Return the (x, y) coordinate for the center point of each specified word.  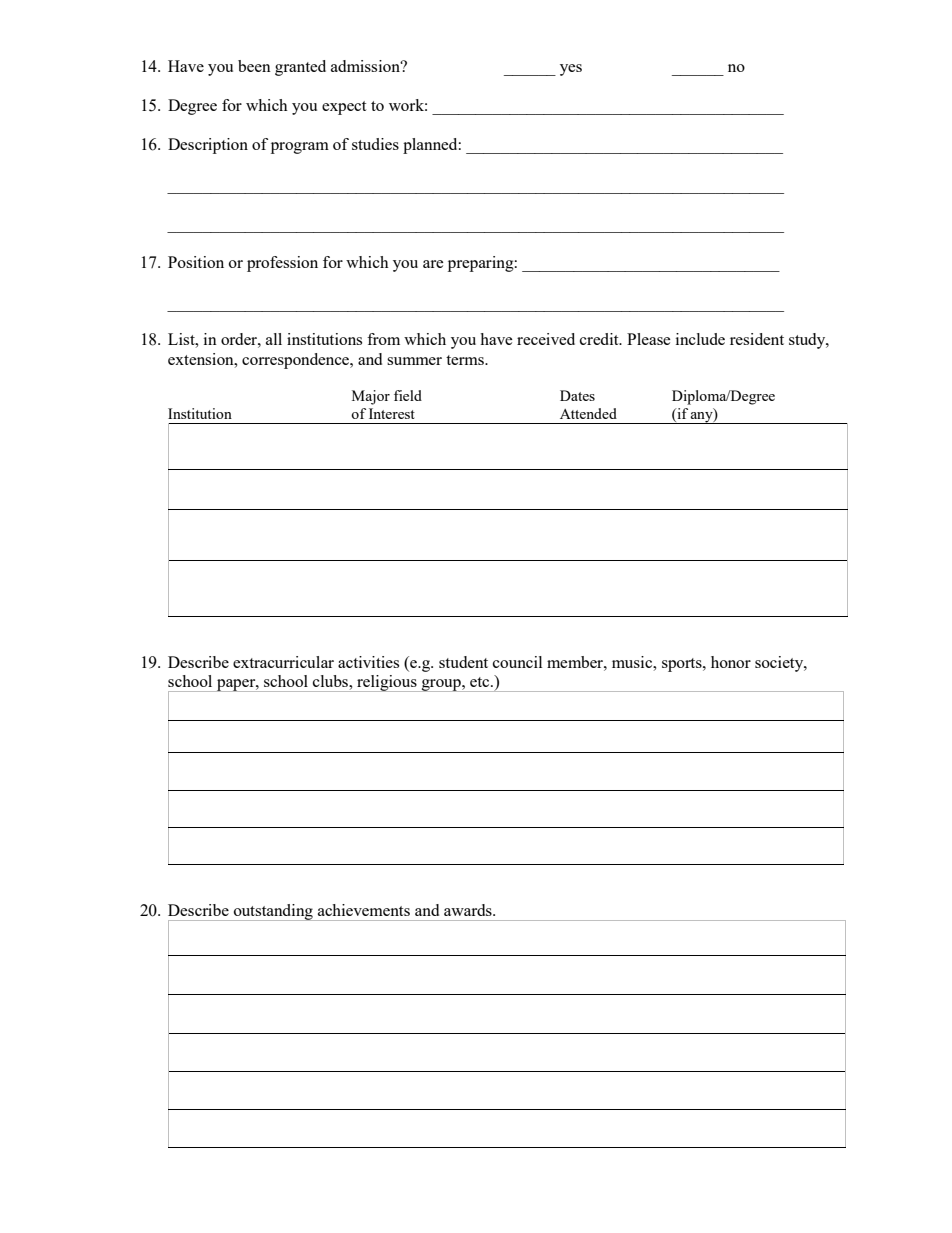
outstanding (273, 912)
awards (469, 910)
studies (375, 144)
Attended (588, 413)
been (254, 66)
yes (571, 70)
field (408, 395)
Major (371, 397)
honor (731, 662)
